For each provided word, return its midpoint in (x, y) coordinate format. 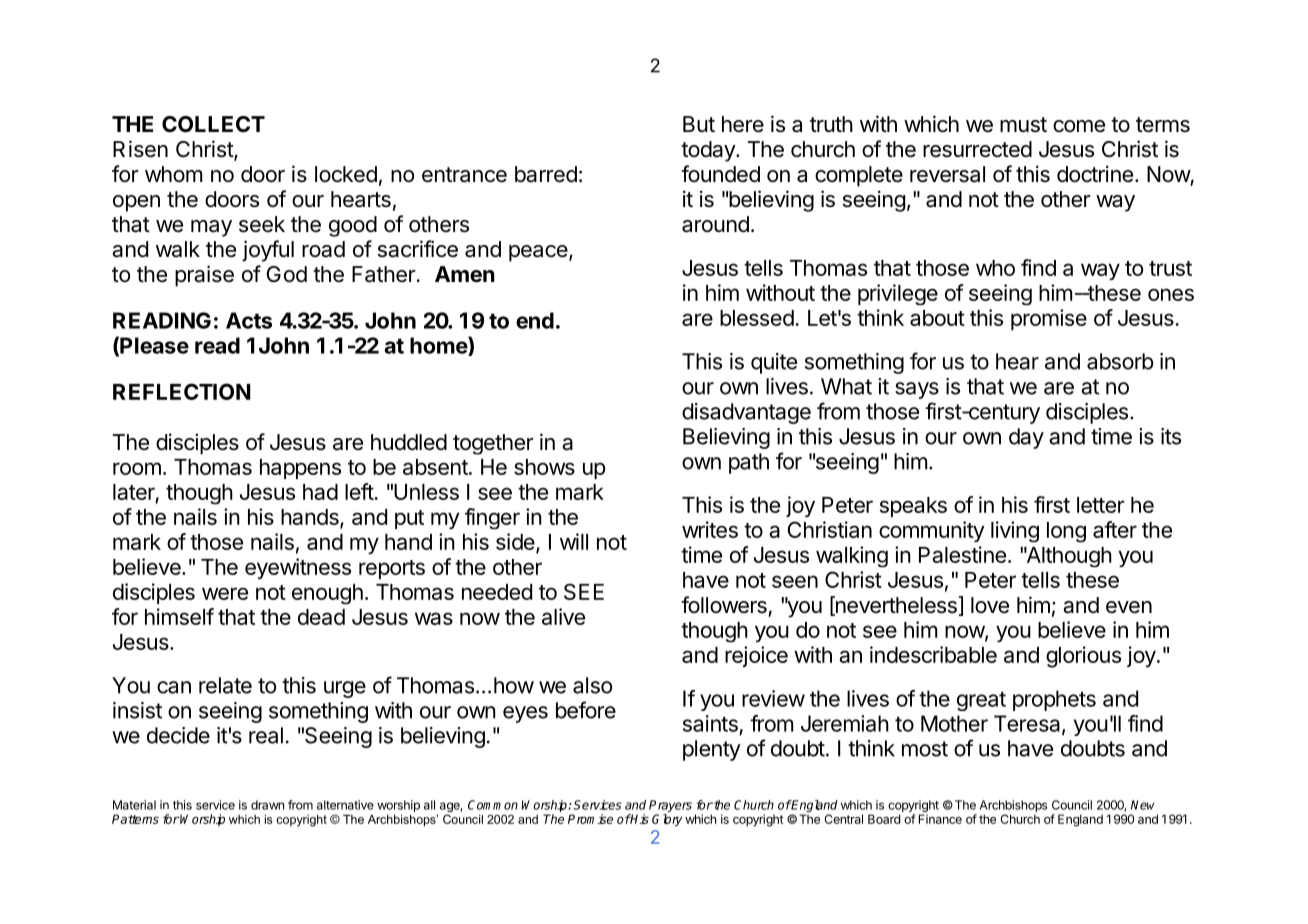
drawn (267, 805)
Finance (940, 819)
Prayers (670, 807)
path (749, 463)
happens (300, 469)
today (709, 151)
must (1023, 125)
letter (1101, 505)
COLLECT (213, 124)
